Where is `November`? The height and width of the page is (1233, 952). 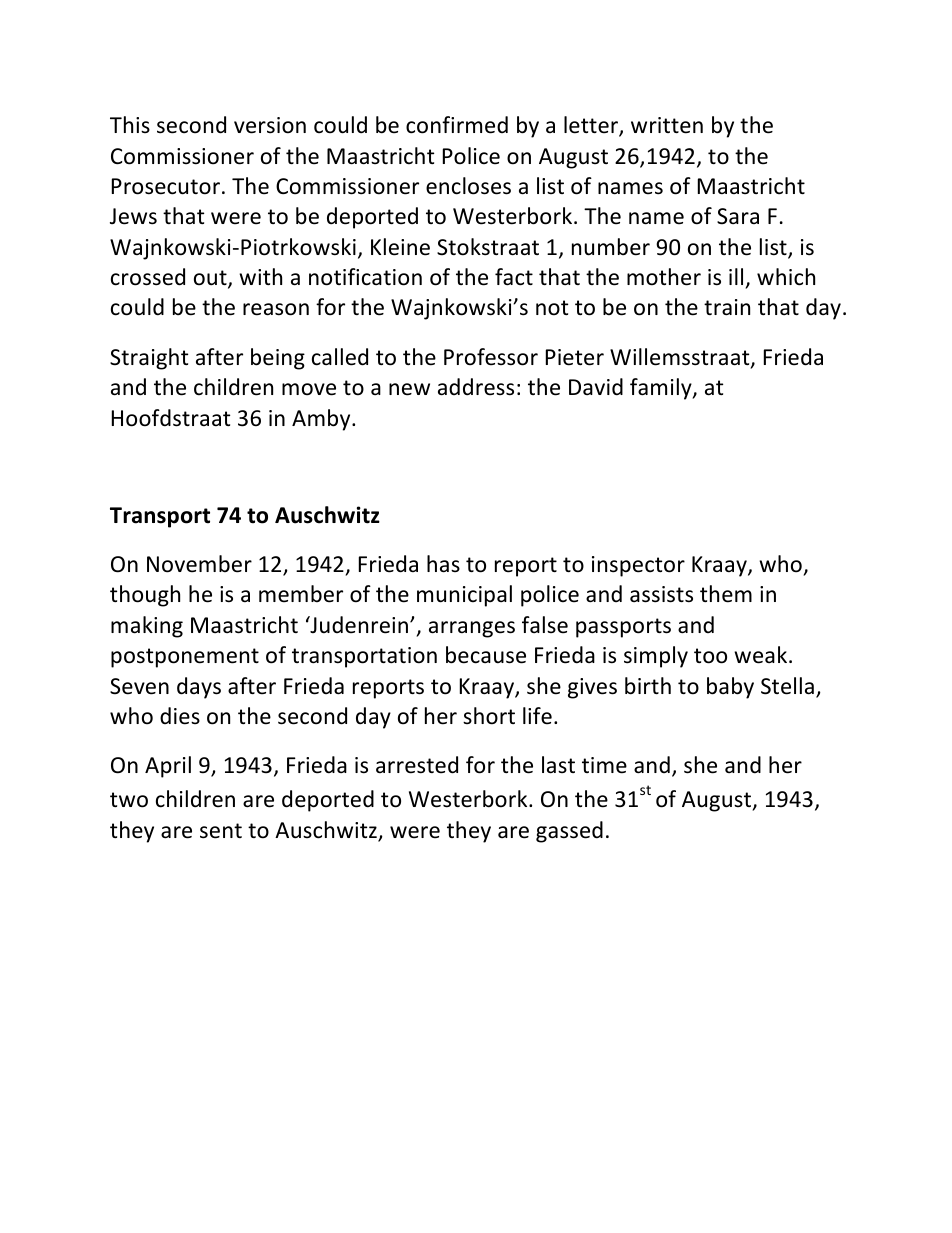
November is located at coordinates (199, 564).
